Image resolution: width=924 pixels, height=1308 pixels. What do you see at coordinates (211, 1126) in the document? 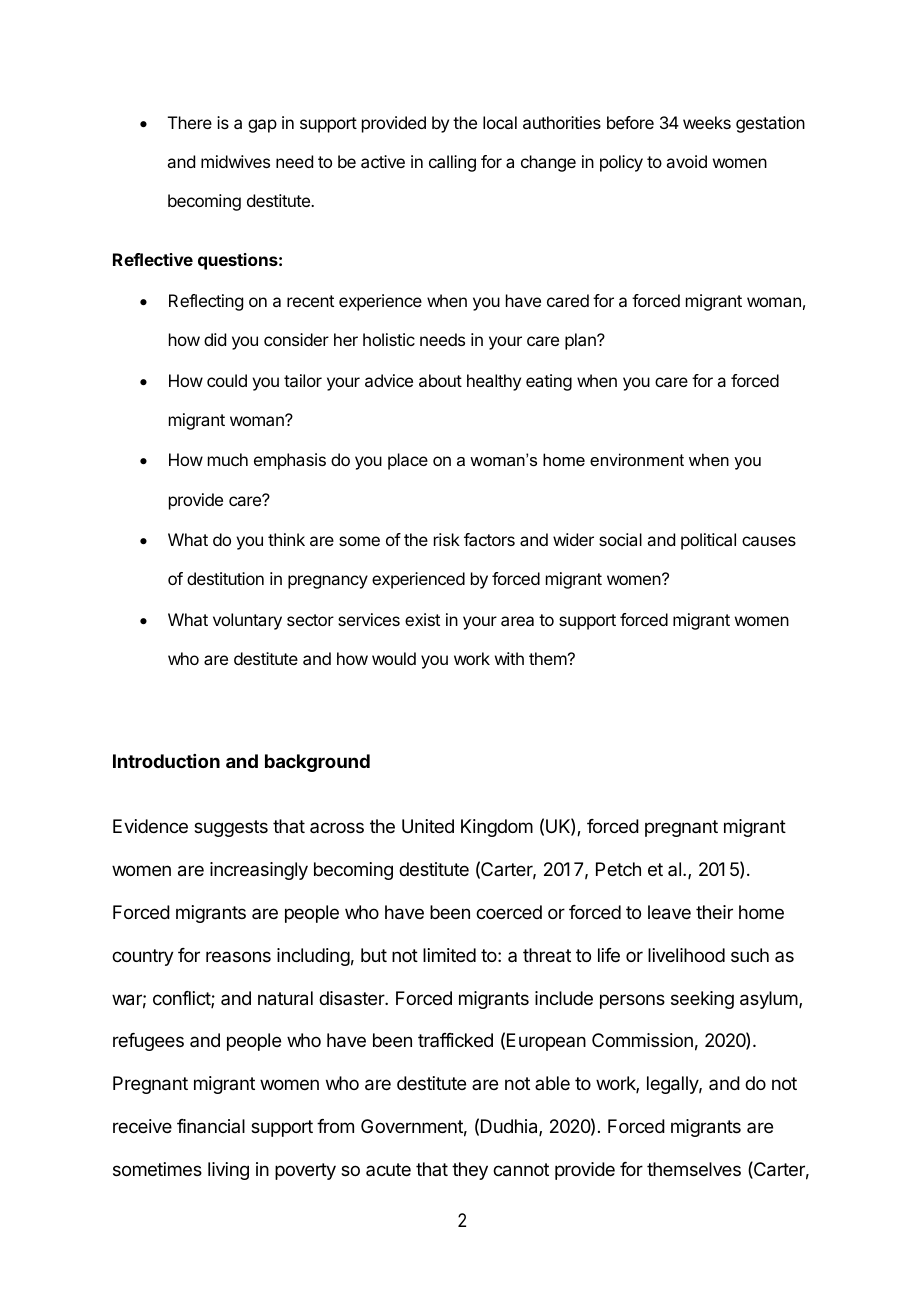
I see `financial` at bounding box center [211, 1126].
